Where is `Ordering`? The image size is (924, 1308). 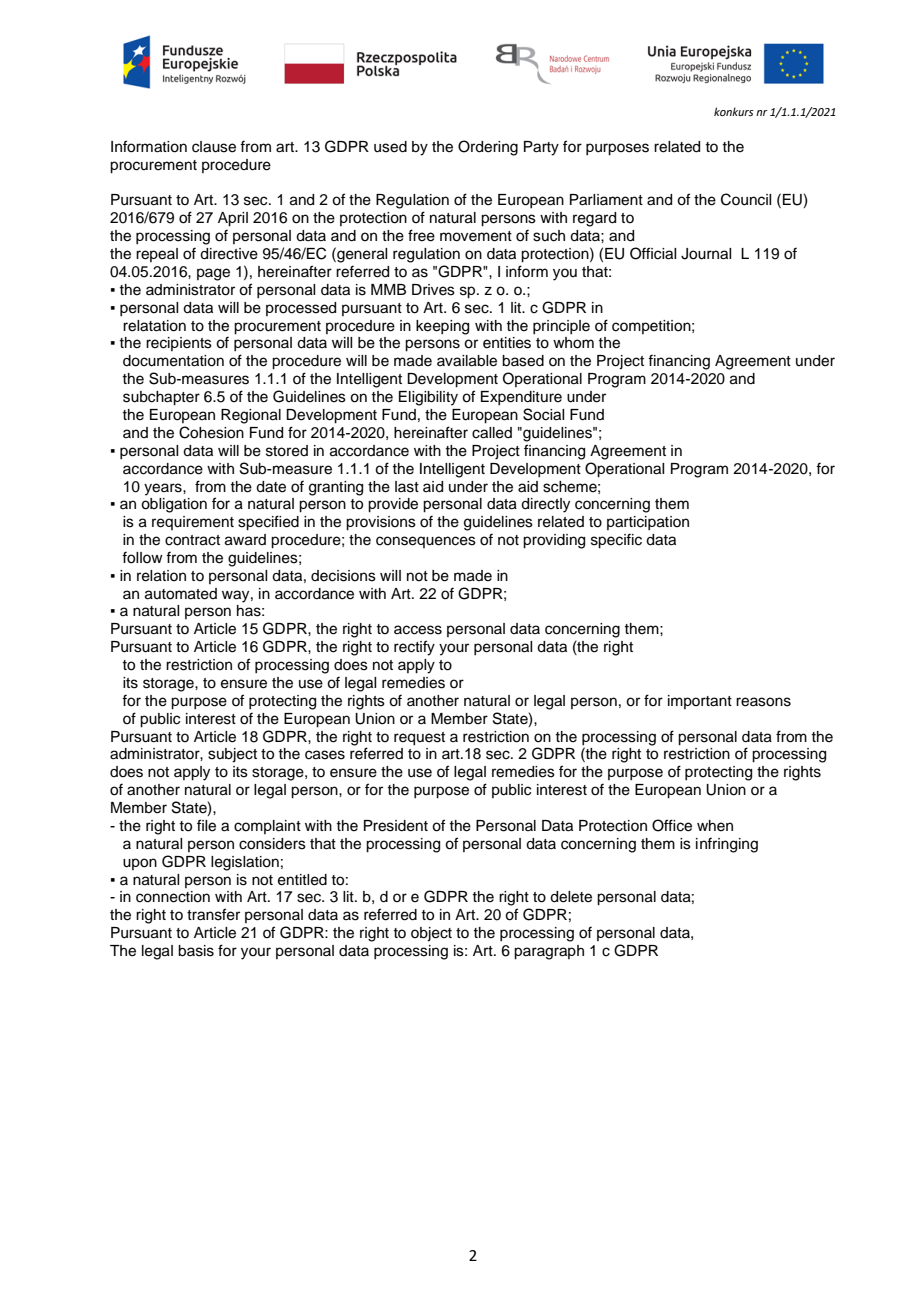 Ordering is located at coordinates (488, 148).
